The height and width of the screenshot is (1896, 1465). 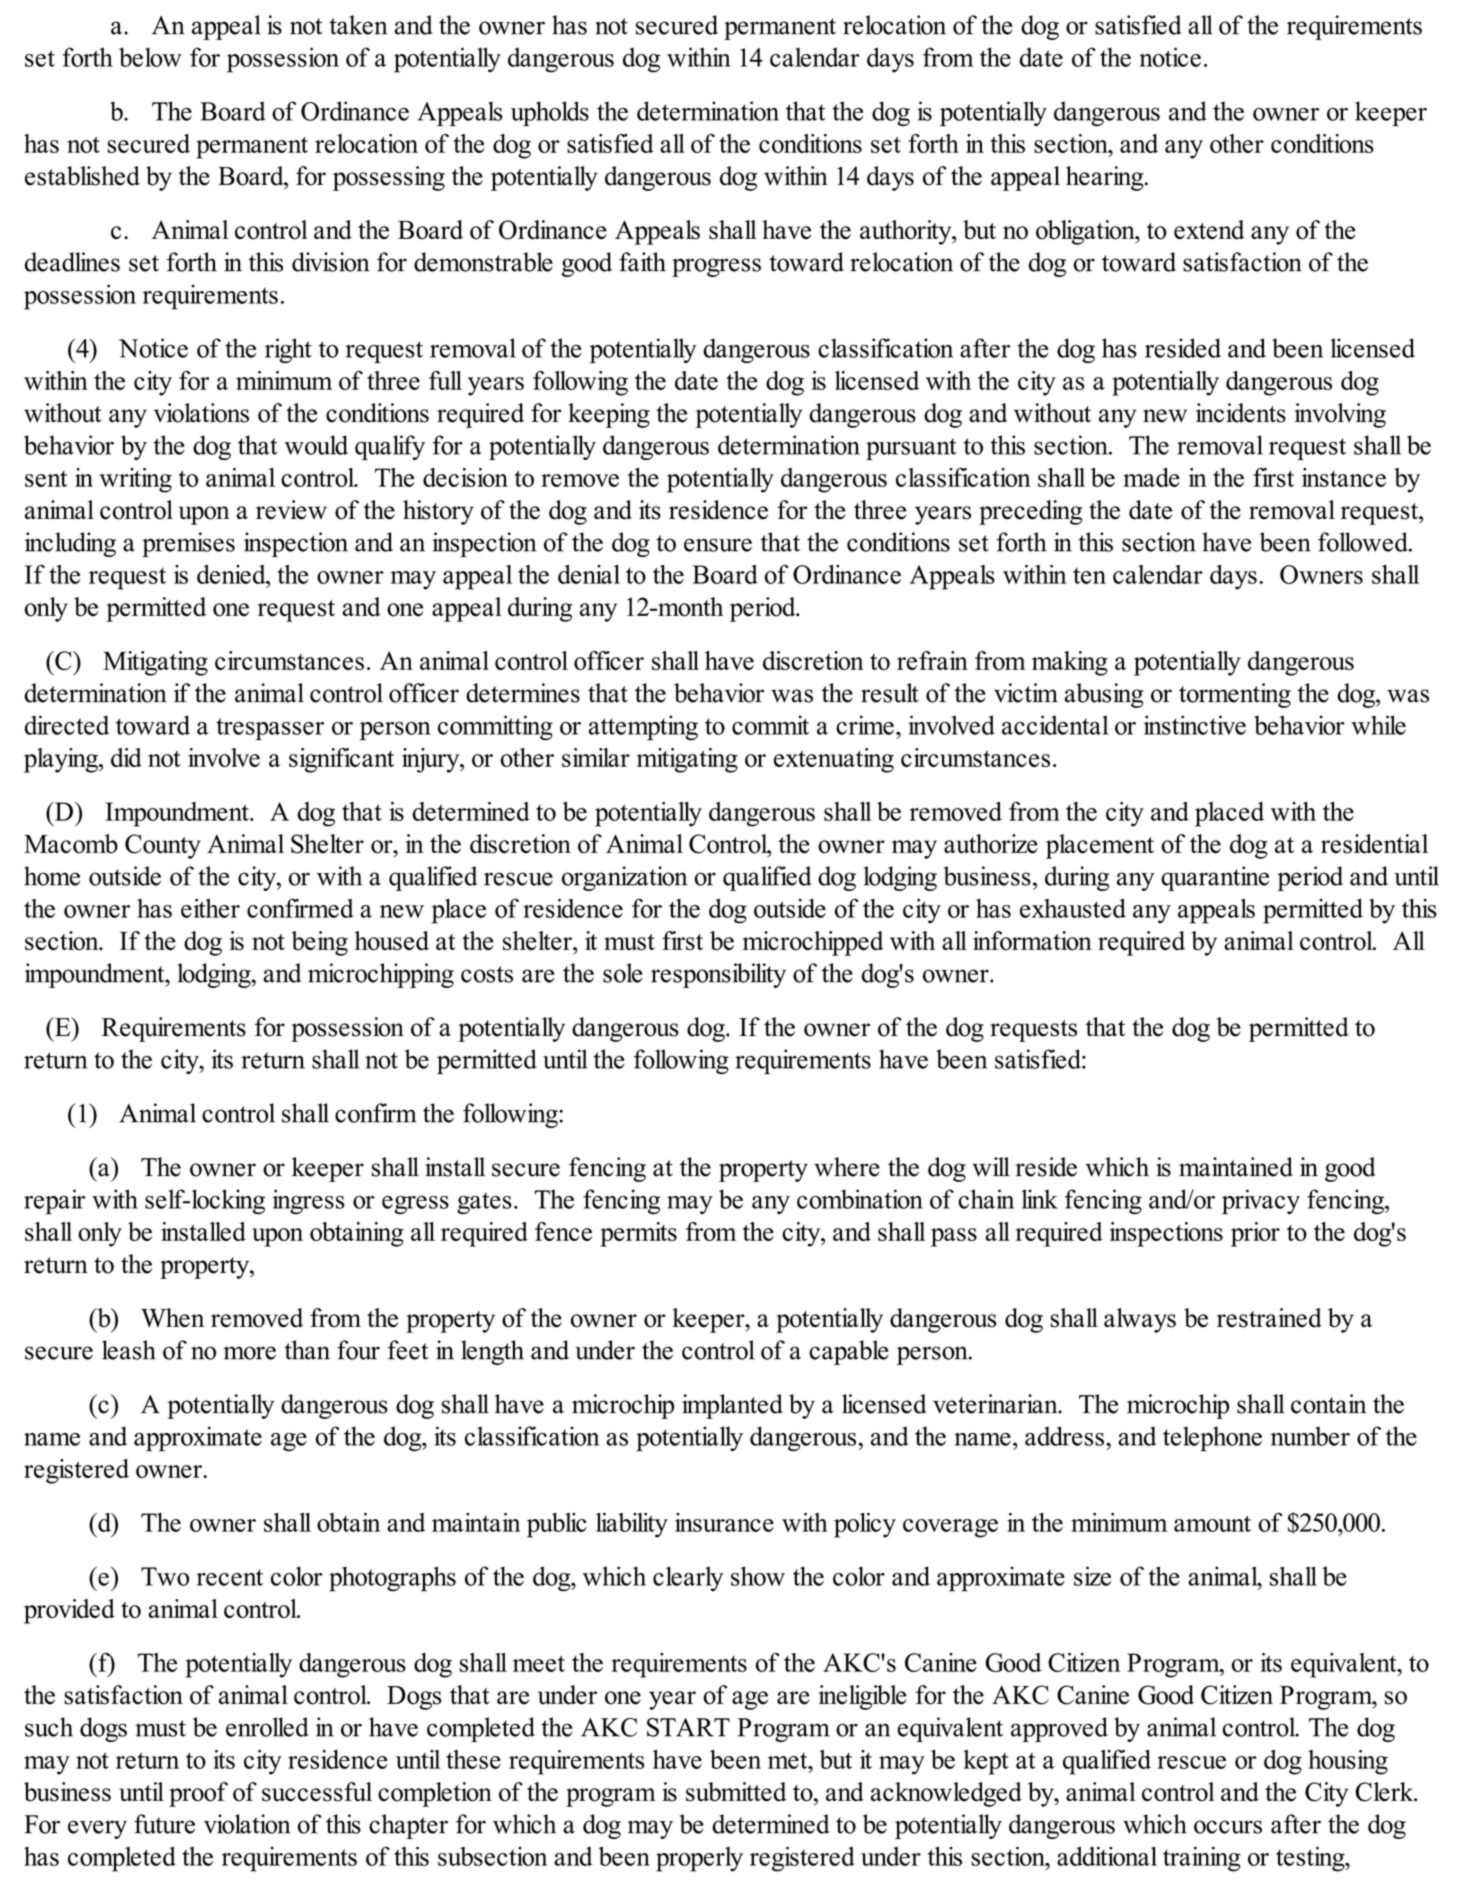 I want to click on proof, so click(x=198, y=1794).
